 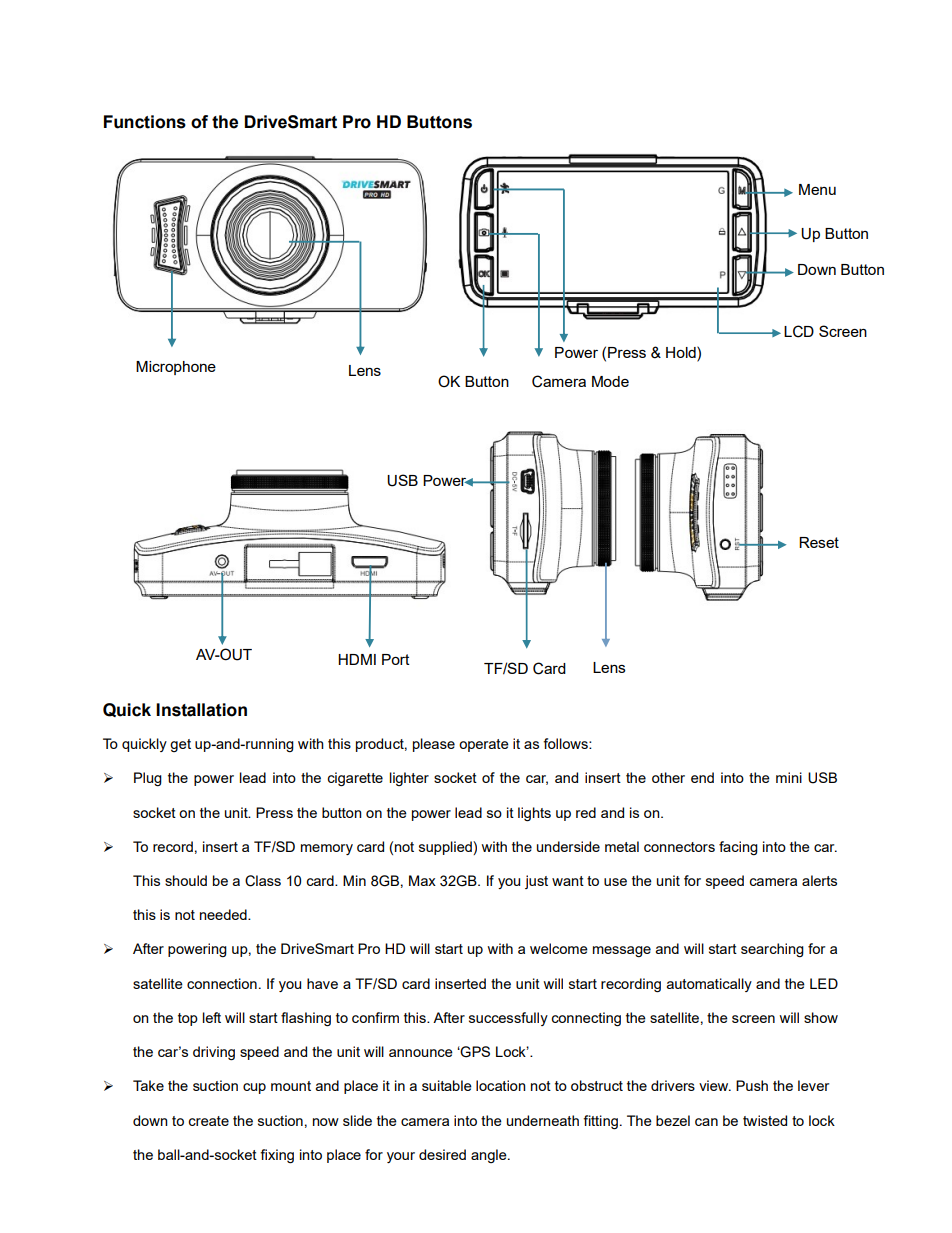 I want to click on create, so click(x=208, y=1121).
